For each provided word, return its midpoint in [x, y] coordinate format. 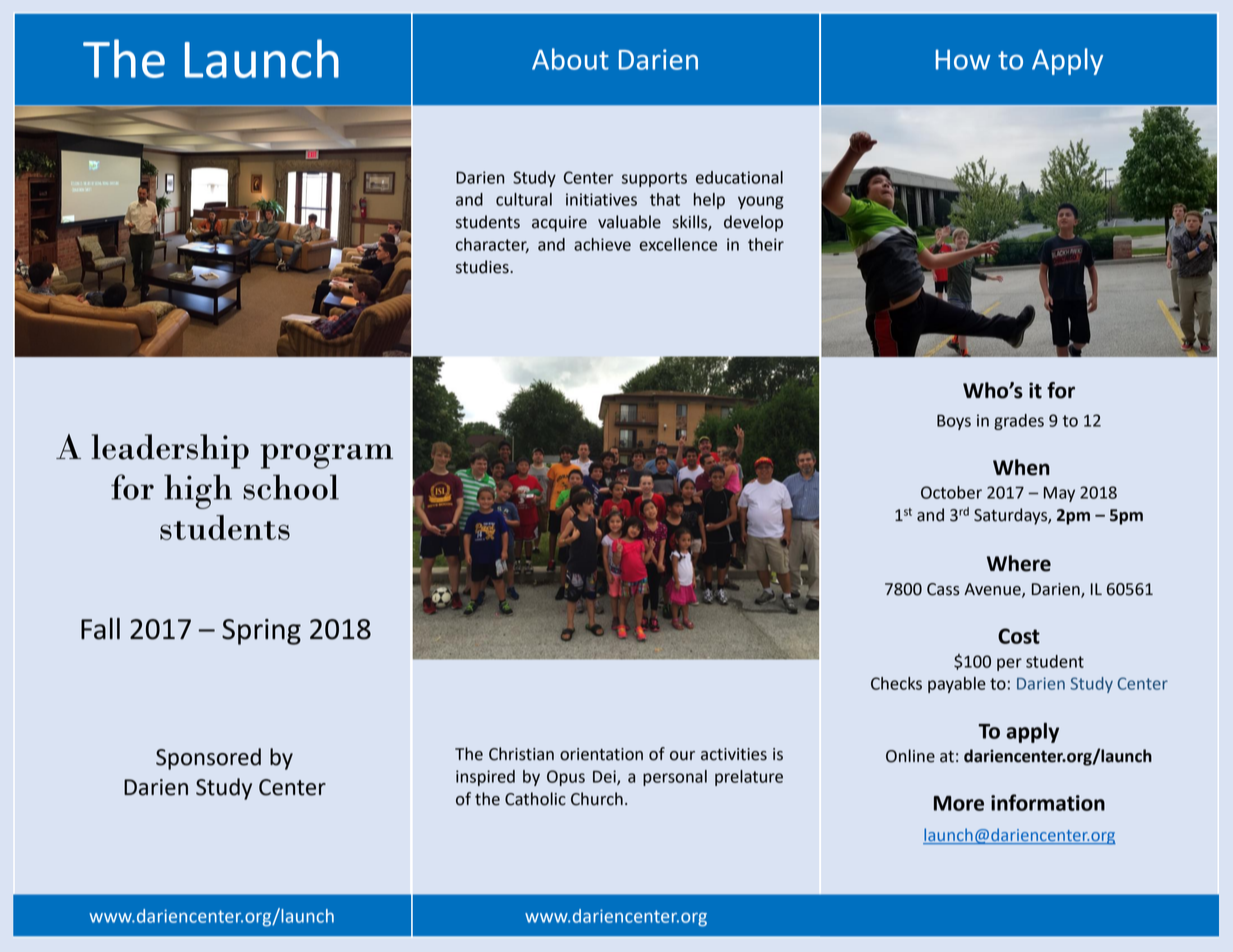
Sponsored [208, 759]
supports [654, 179]
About [570, 59]
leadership [170, 451]
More [959, 803]
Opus [566, 778]
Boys [954, 422]
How [963, 59]
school [291, 487]
